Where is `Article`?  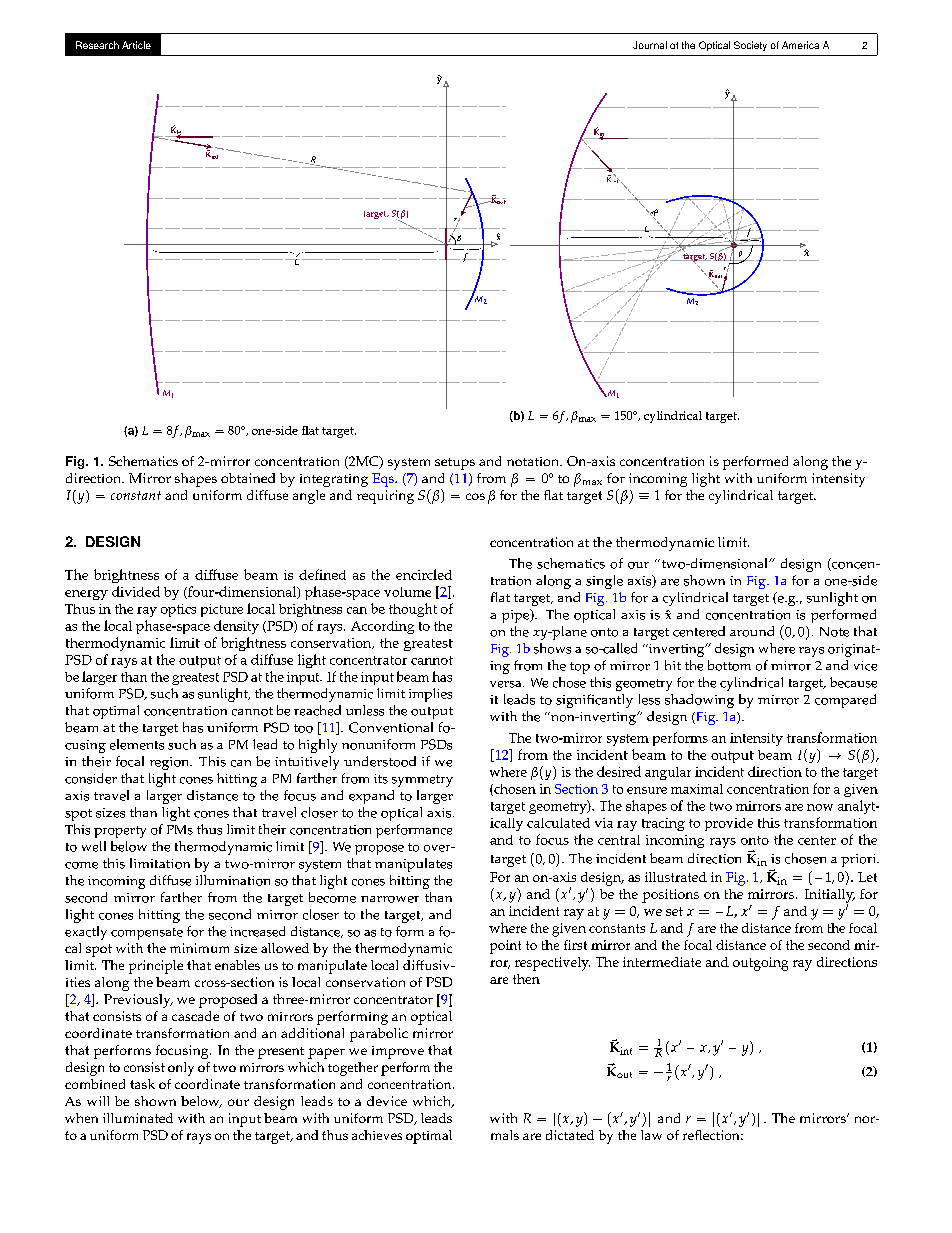
Article is located at coordinates (136, 45).
